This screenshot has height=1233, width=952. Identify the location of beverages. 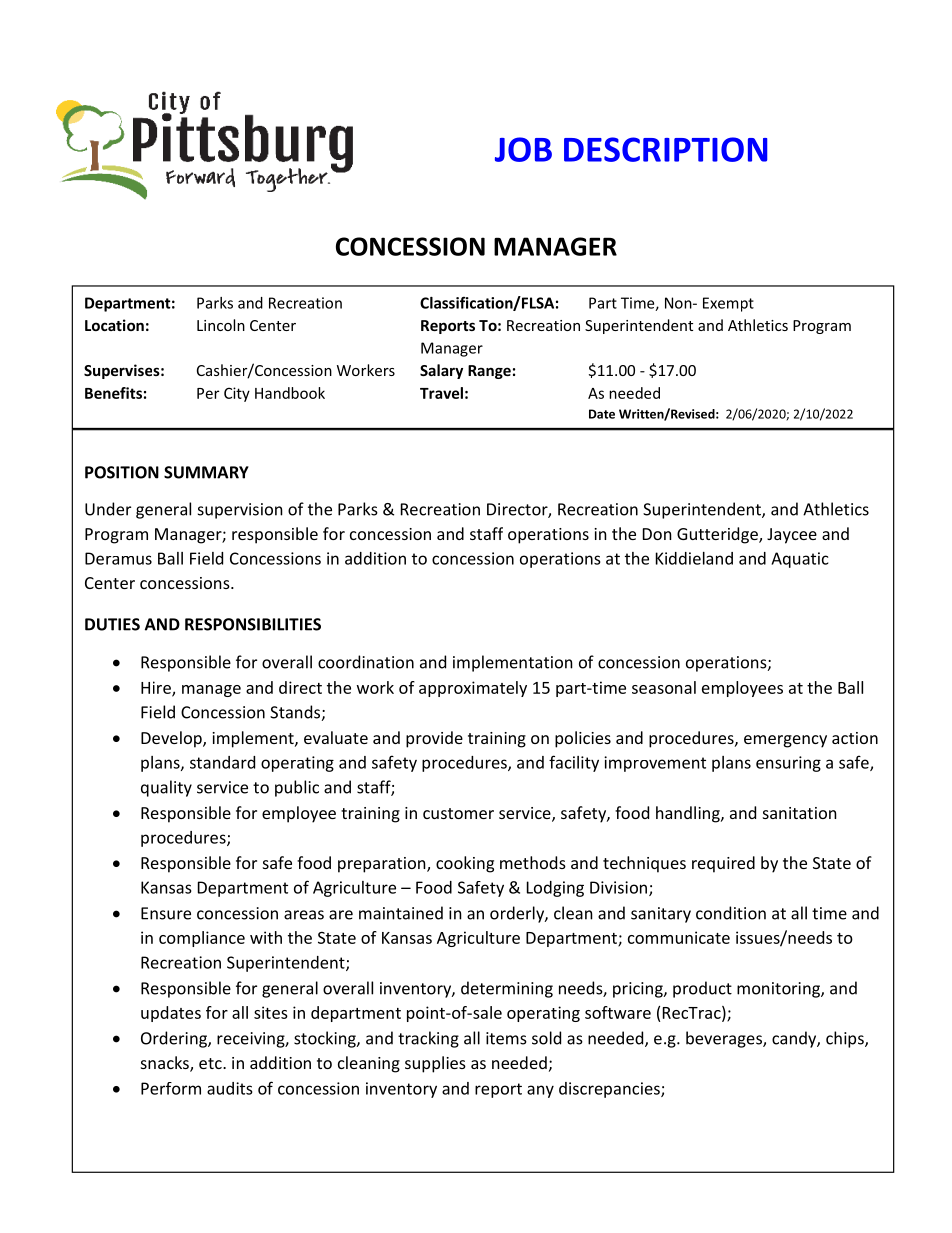
(725, 1039).
